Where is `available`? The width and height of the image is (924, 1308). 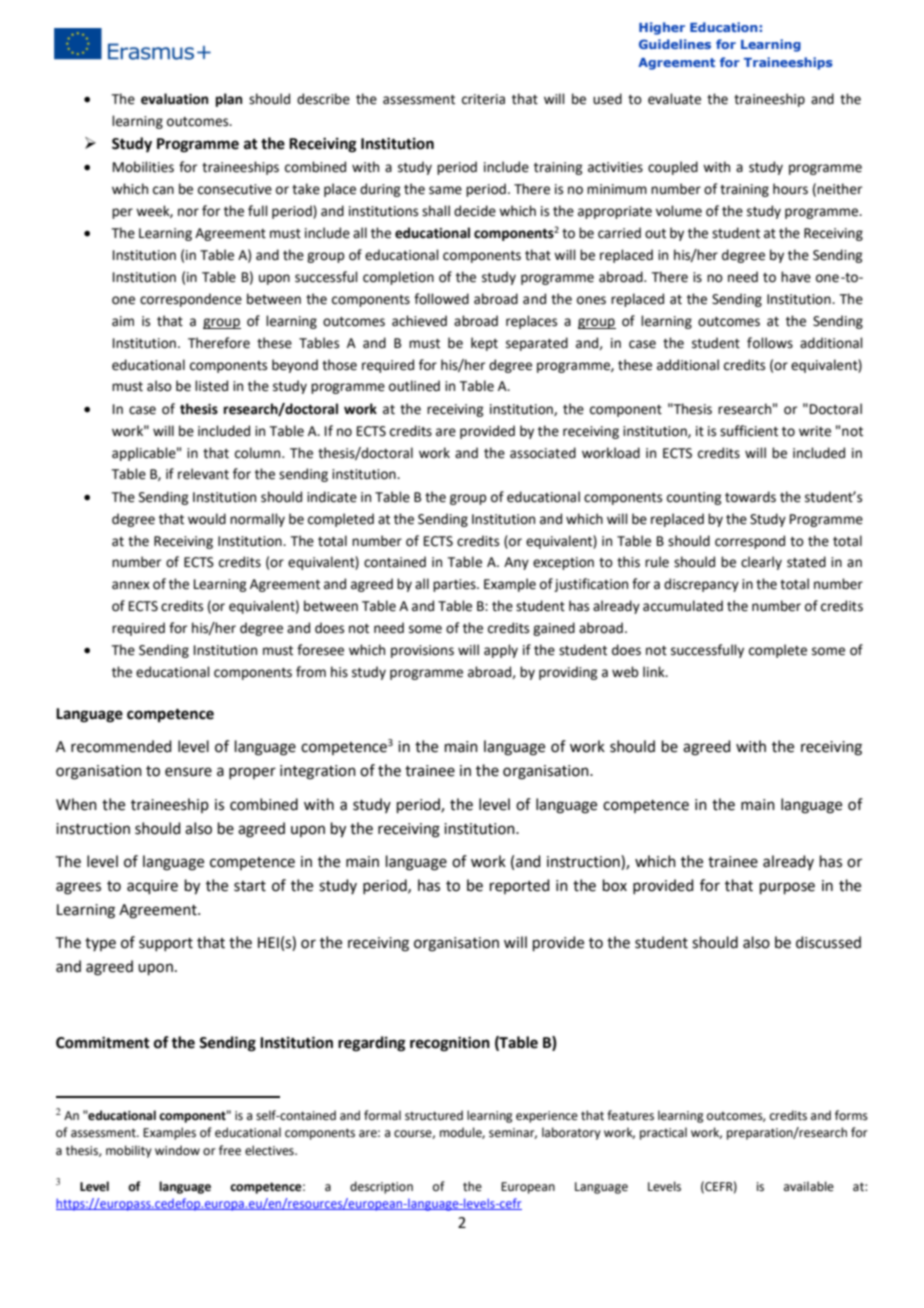
available is located at coordinates (809, 1186).
